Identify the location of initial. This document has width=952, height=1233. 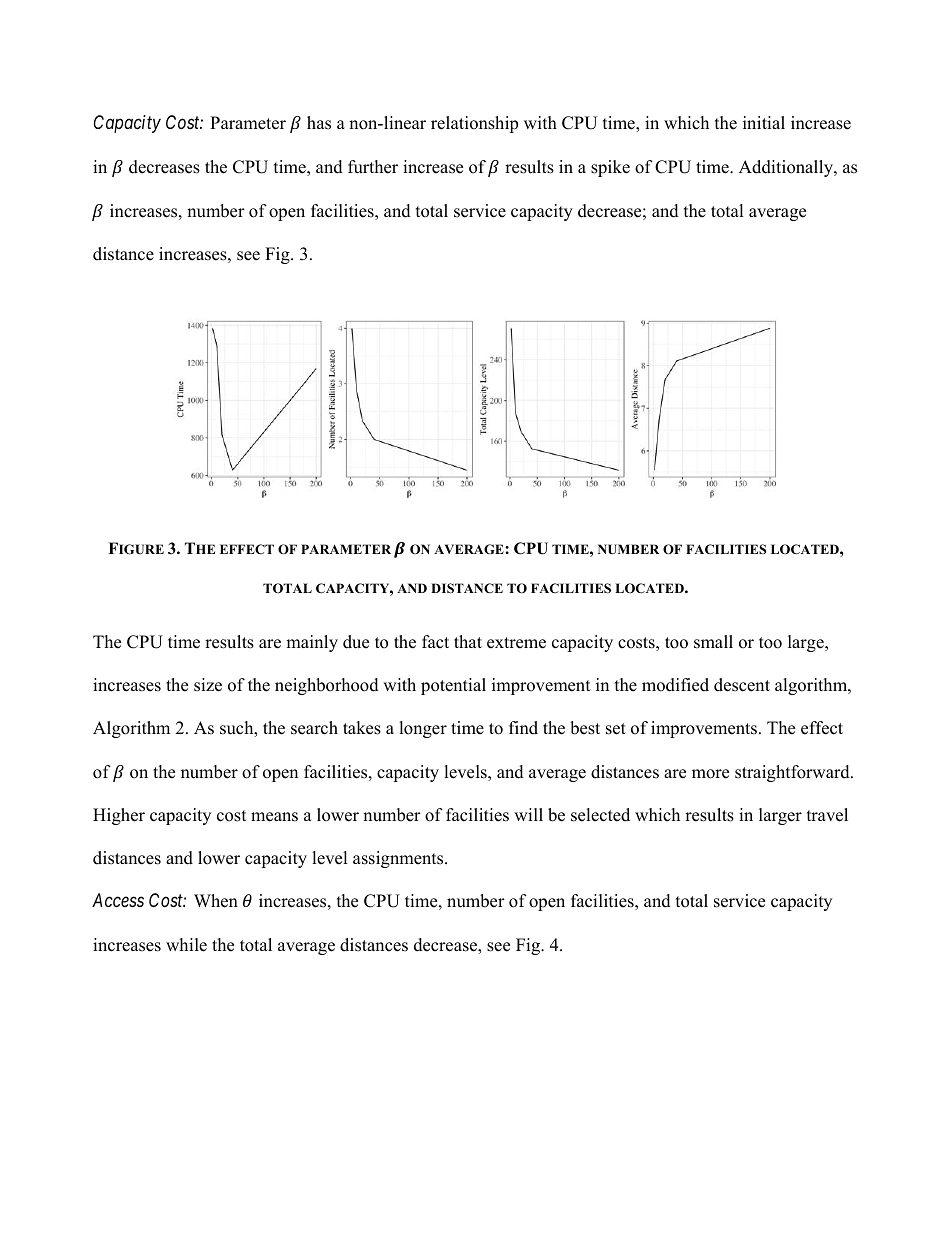
(764, 122).
